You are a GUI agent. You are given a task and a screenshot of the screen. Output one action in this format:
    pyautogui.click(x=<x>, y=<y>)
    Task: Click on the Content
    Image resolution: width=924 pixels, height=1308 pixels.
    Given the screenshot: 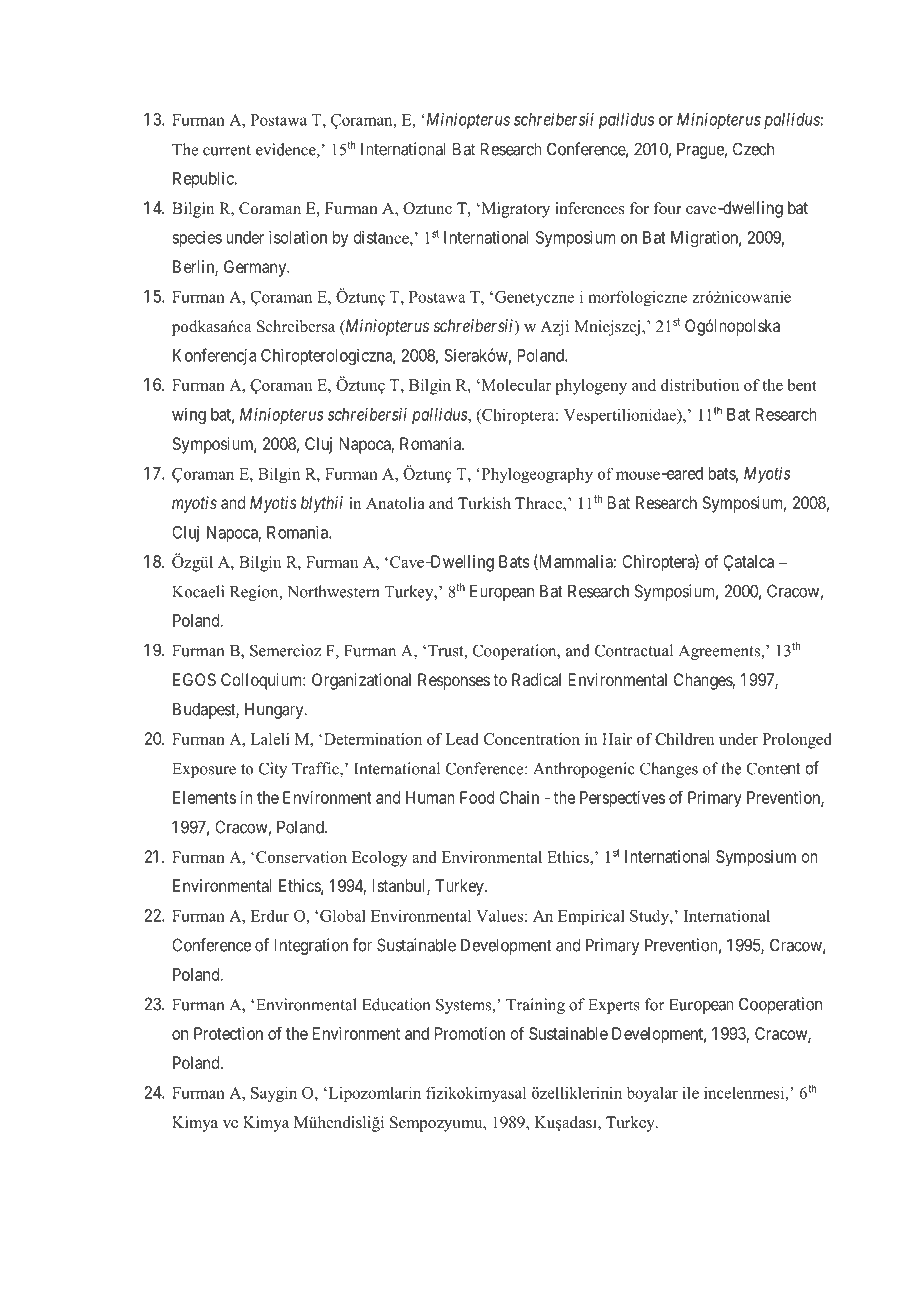 What is the action you would take?
    pyautogui.click(x=773, y=768)
